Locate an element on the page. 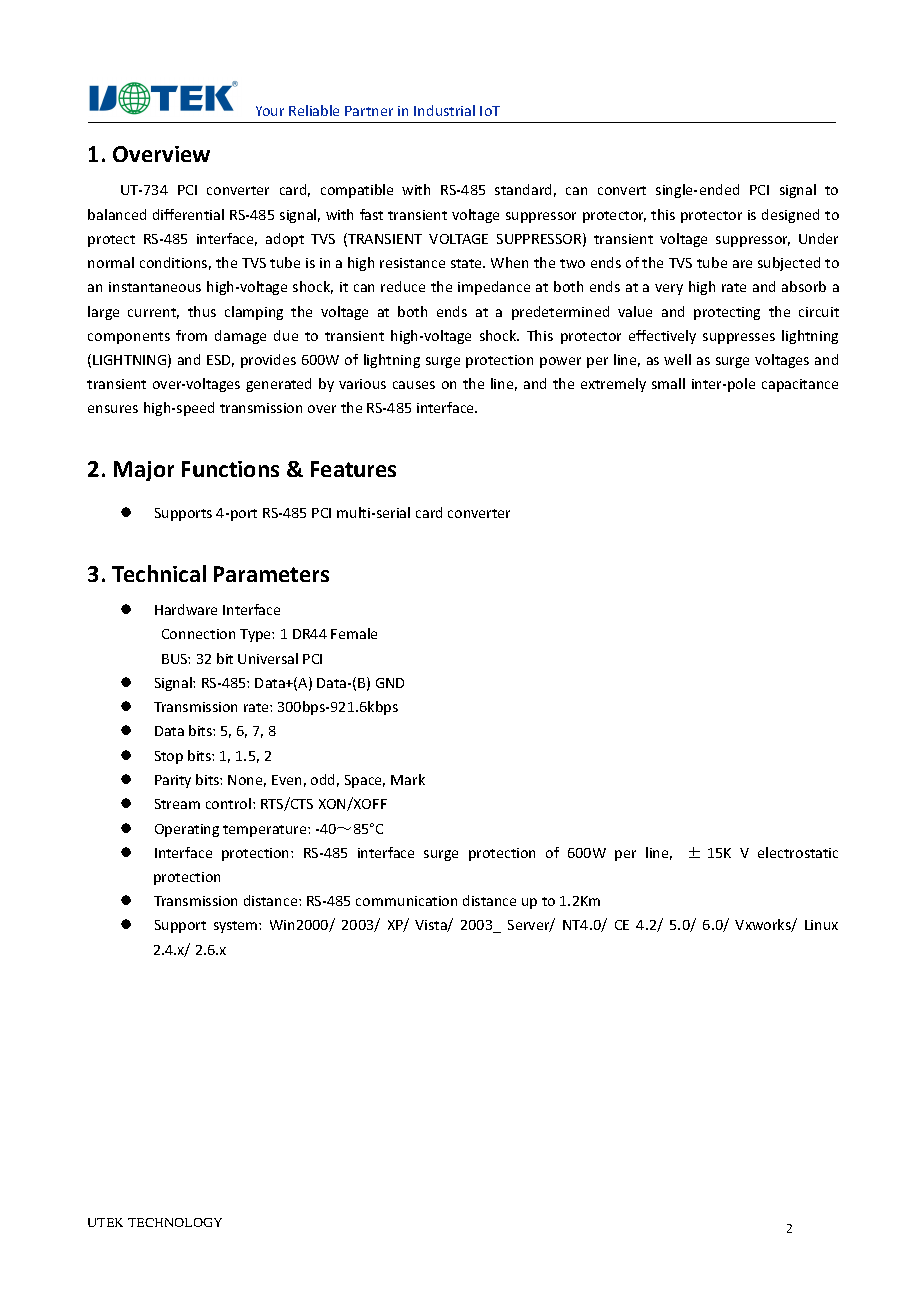 The width and height of the document is (924, 1308). Your is located at coordinates (270, 111).
